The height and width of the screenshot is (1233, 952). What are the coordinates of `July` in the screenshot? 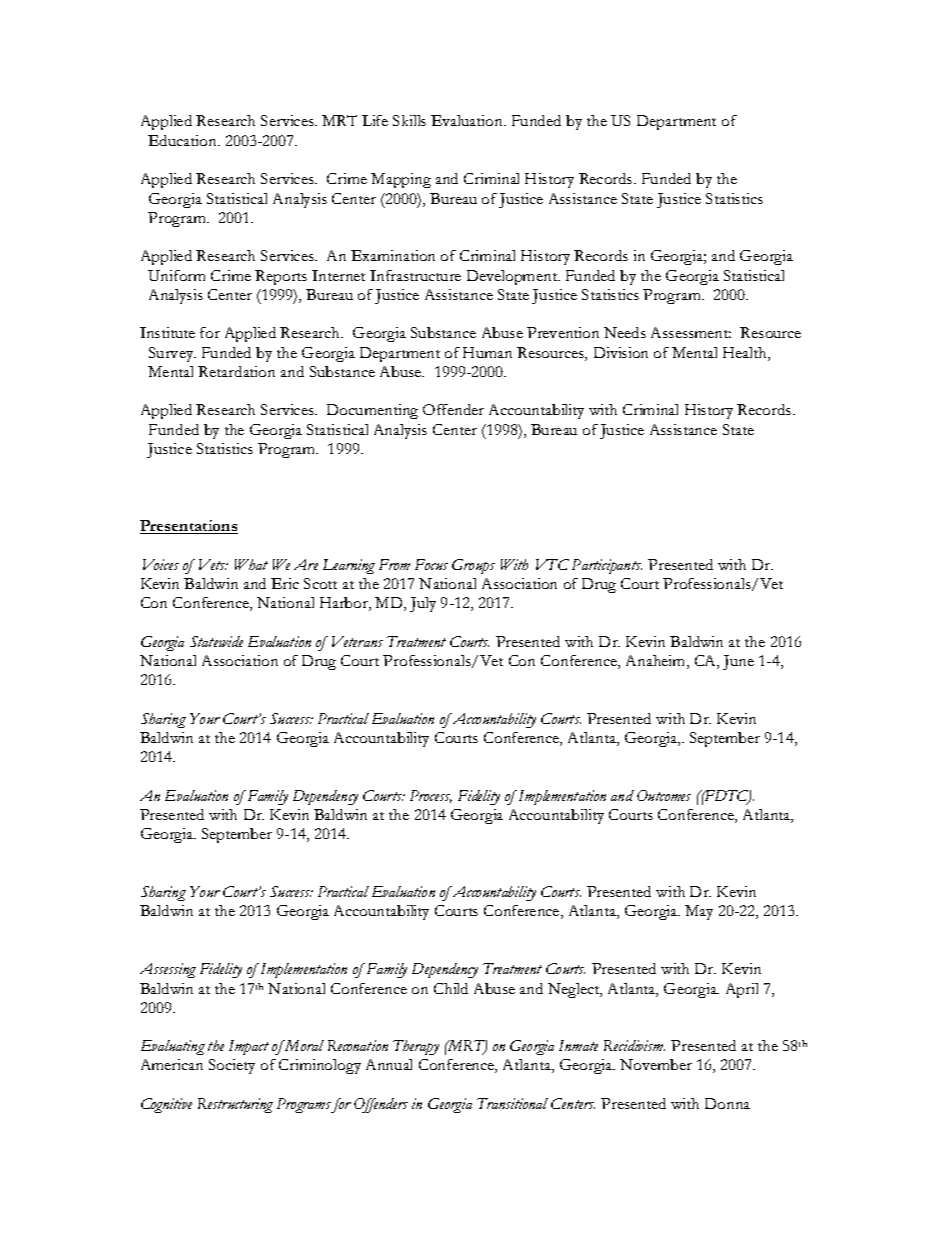 It's located at (423, 604).
